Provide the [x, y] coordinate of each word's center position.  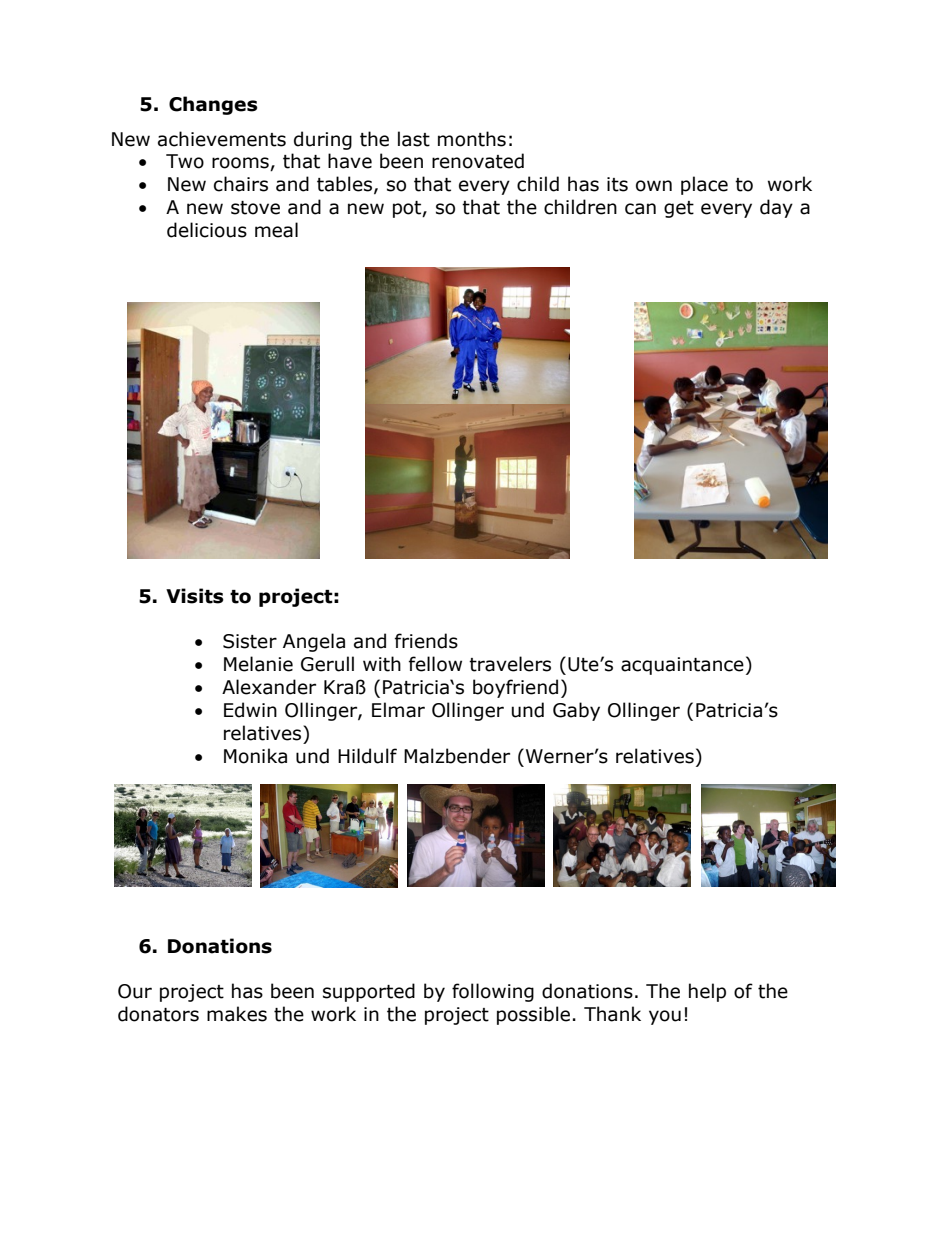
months [472, 139]
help [707, 992]
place [704, 185]
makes [237, 1014]
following [493, 992]
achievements [222, 139]
